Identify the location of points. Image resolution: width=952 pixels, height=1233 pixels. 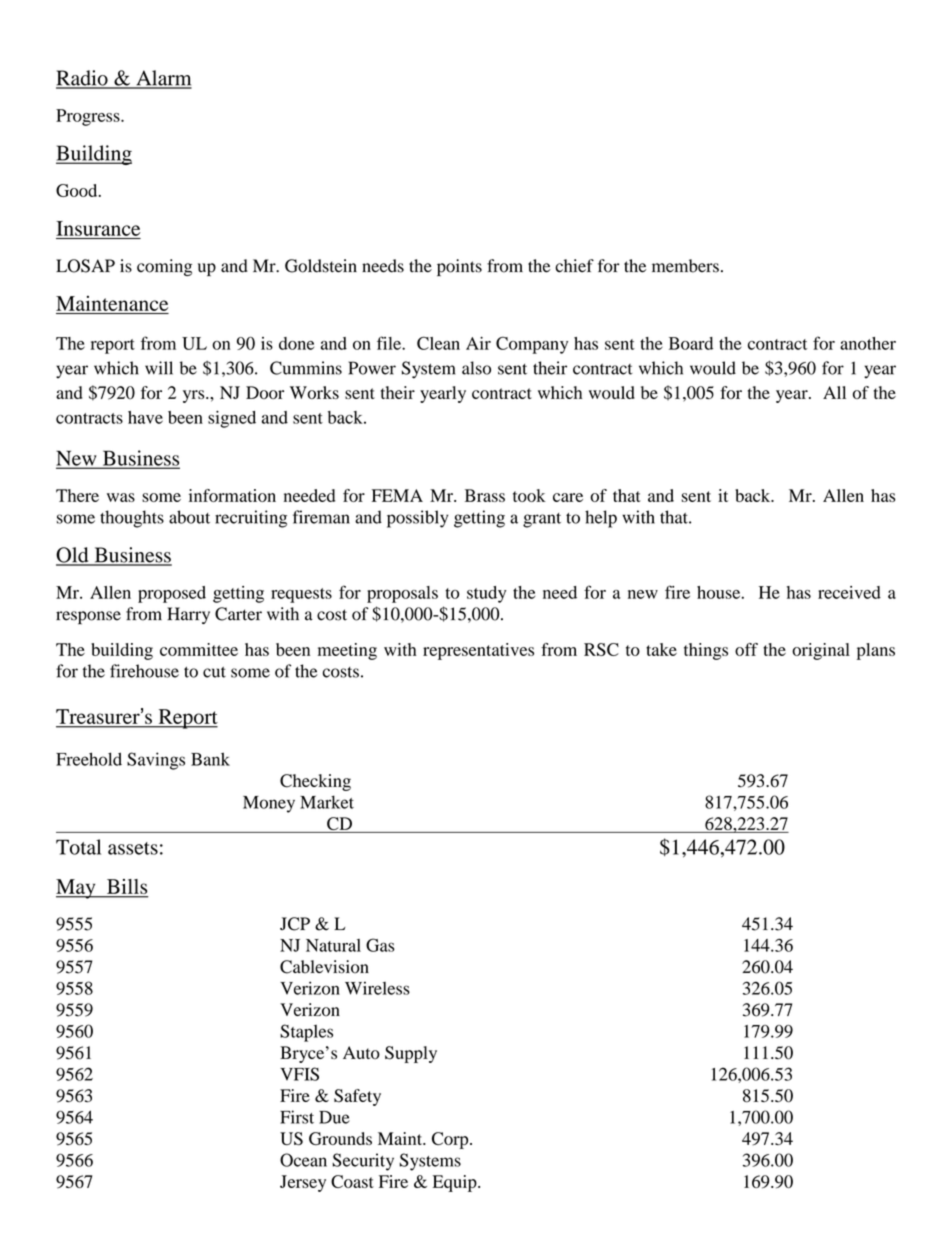
(459, 267).
